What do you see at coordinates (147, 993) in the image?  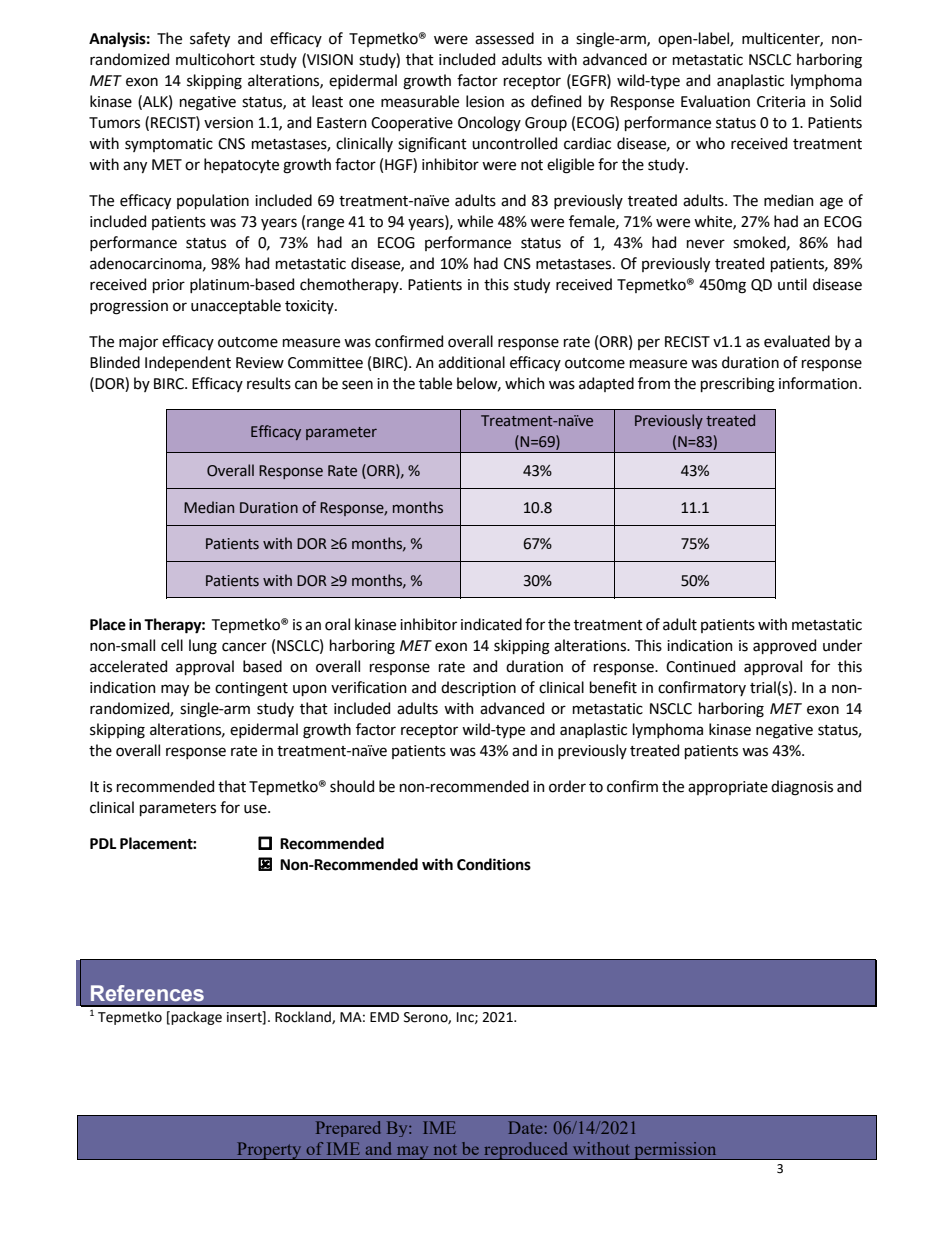 I see `References` at bounding box center [147, 993].
